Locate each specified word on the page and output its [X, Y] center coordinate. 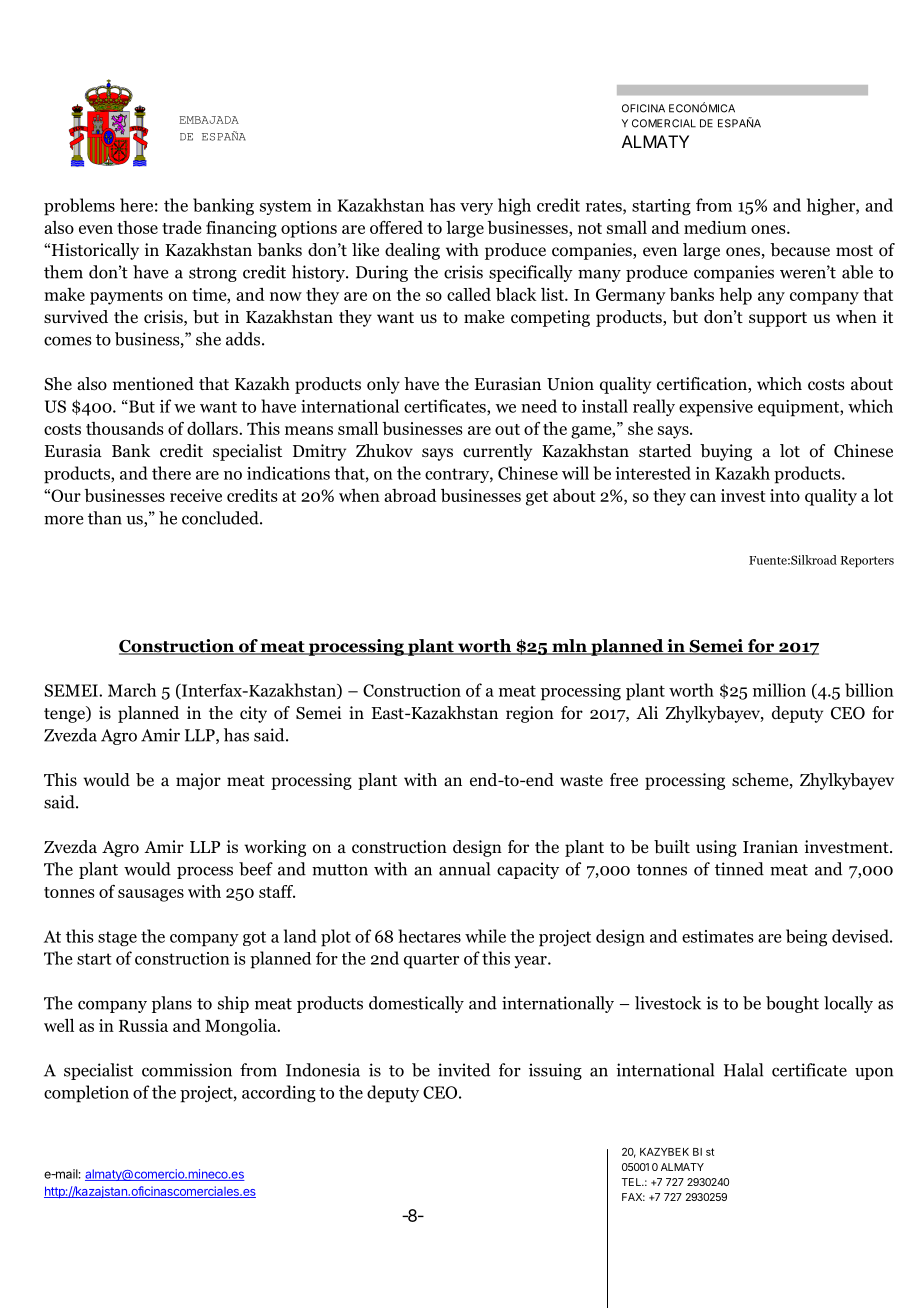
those [137, 227]
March [132, 690]
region [530, 714]
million [779, 690]
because [800, 250]
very [476, 209]
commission [187, 1070]
